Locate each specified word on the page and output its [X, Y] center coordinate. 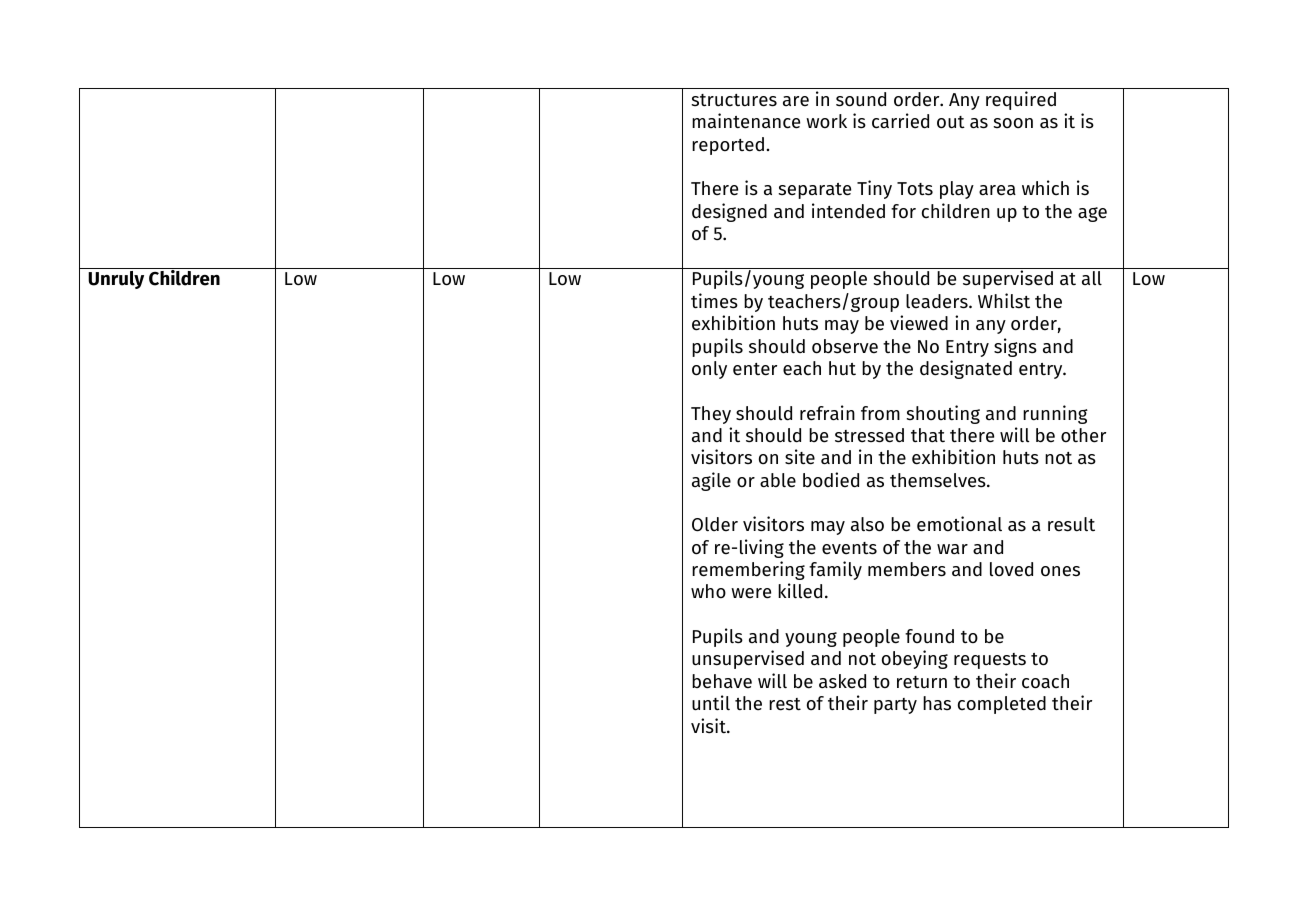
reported [728, 146]
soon [1013, 123]
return [922, 682]
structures [734, 100]
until [711, 703]
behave [722, 681]
